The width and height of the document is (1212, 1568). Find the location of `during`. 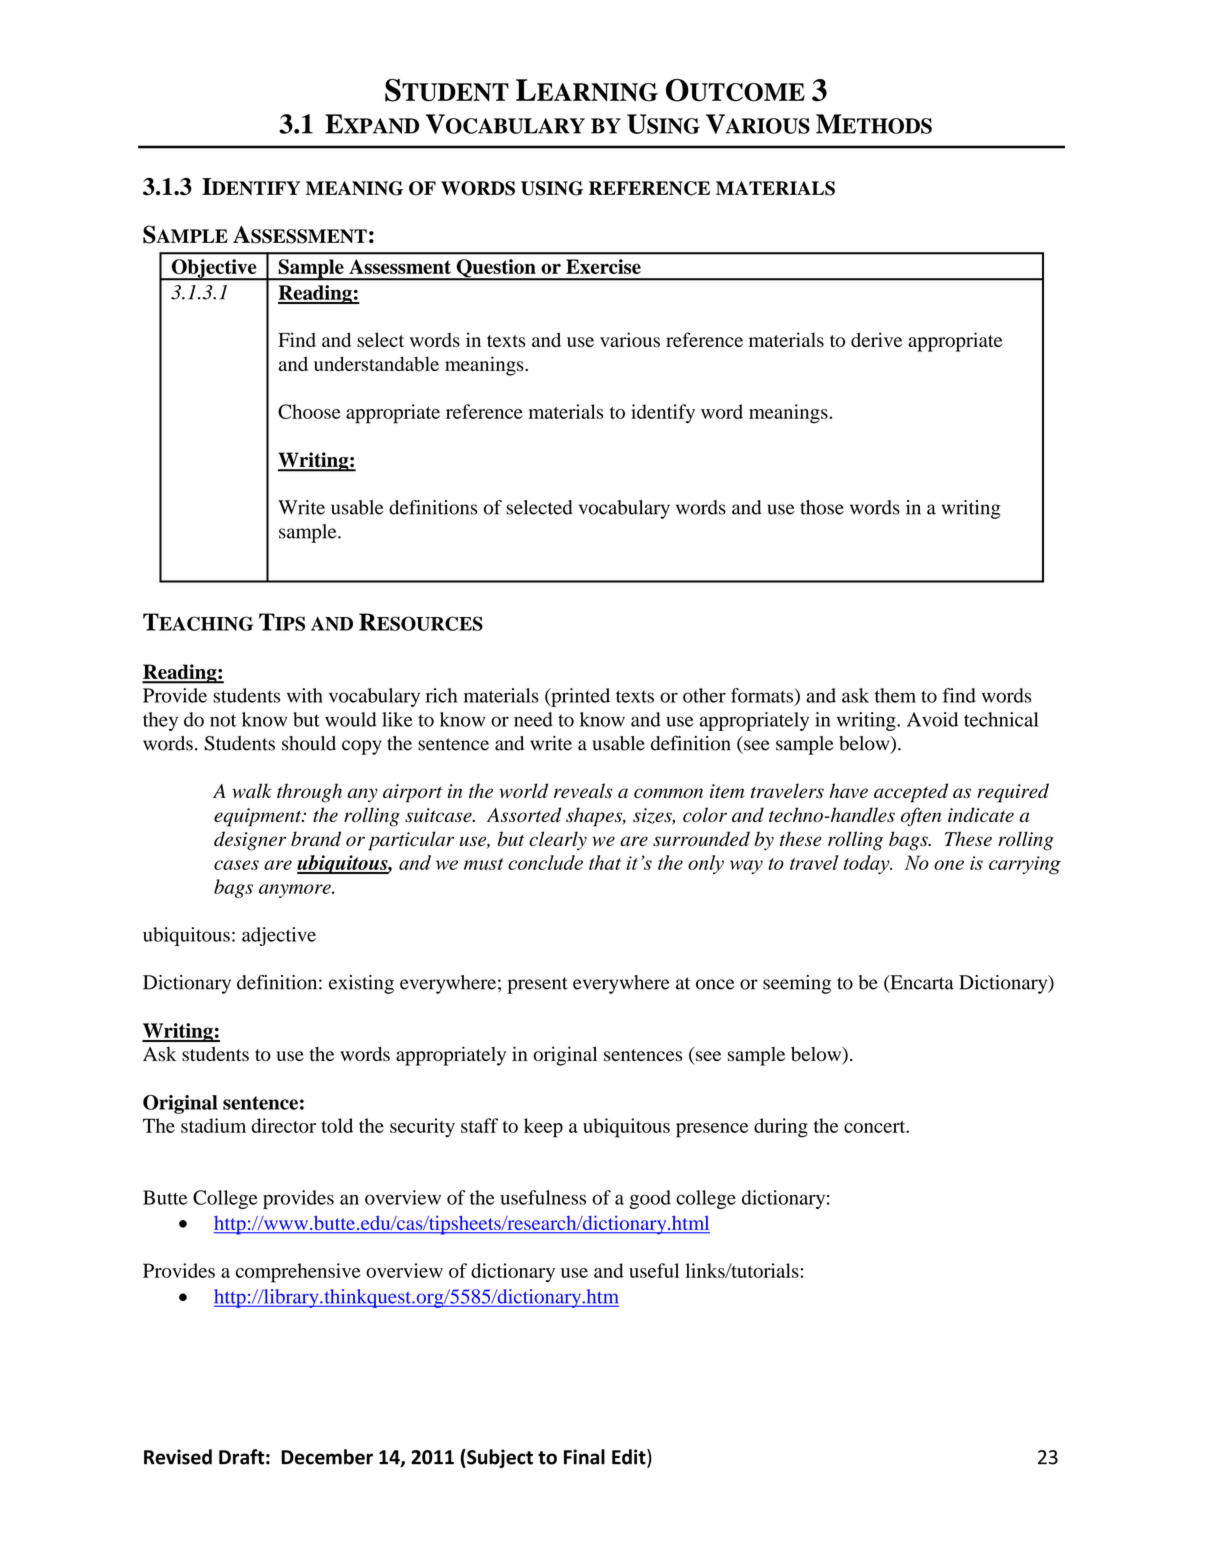

during is located at coordinates (781, 1128).
